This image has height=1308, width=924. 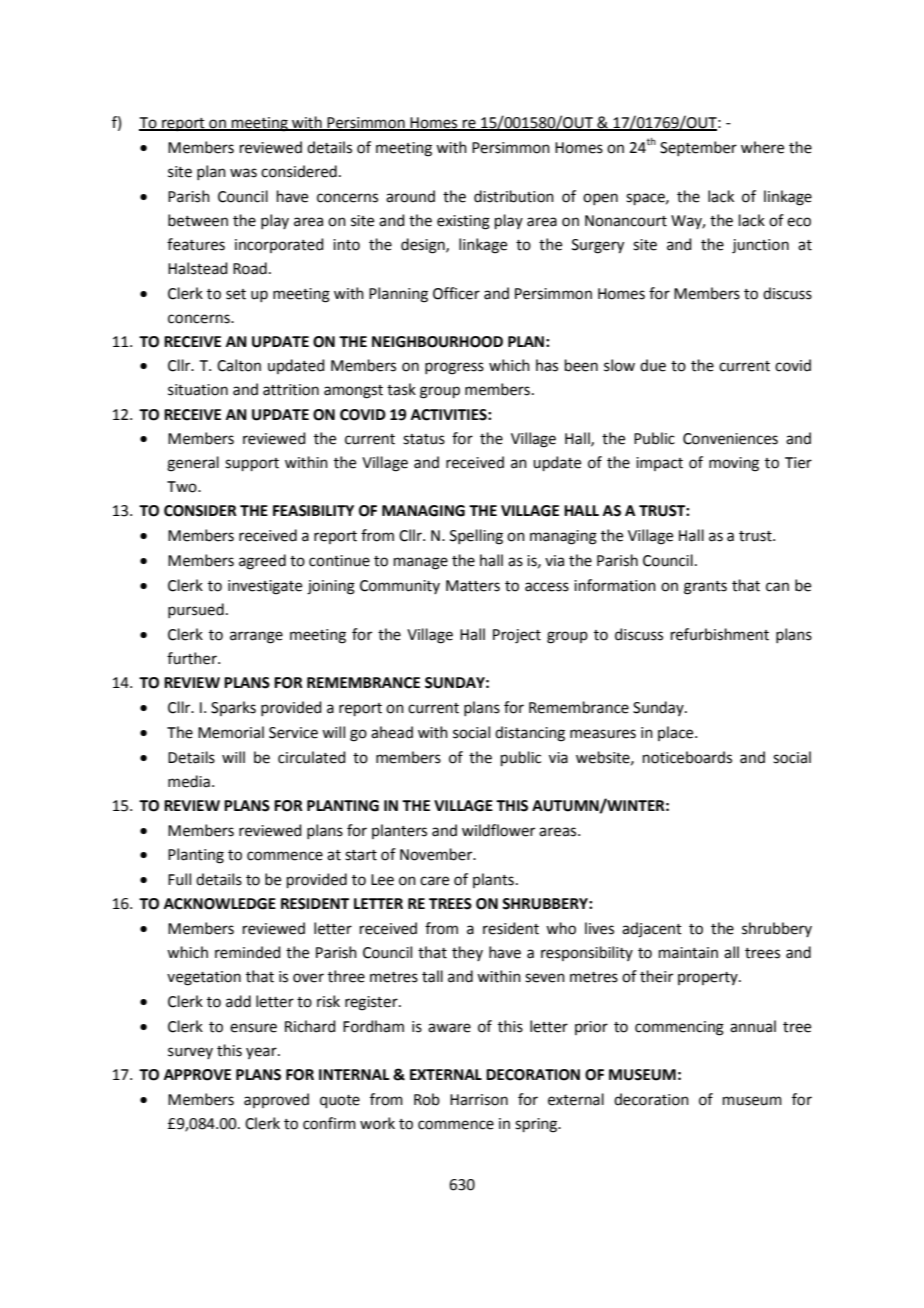 I want to click on Harrison, so click(x=479, y=1100).
